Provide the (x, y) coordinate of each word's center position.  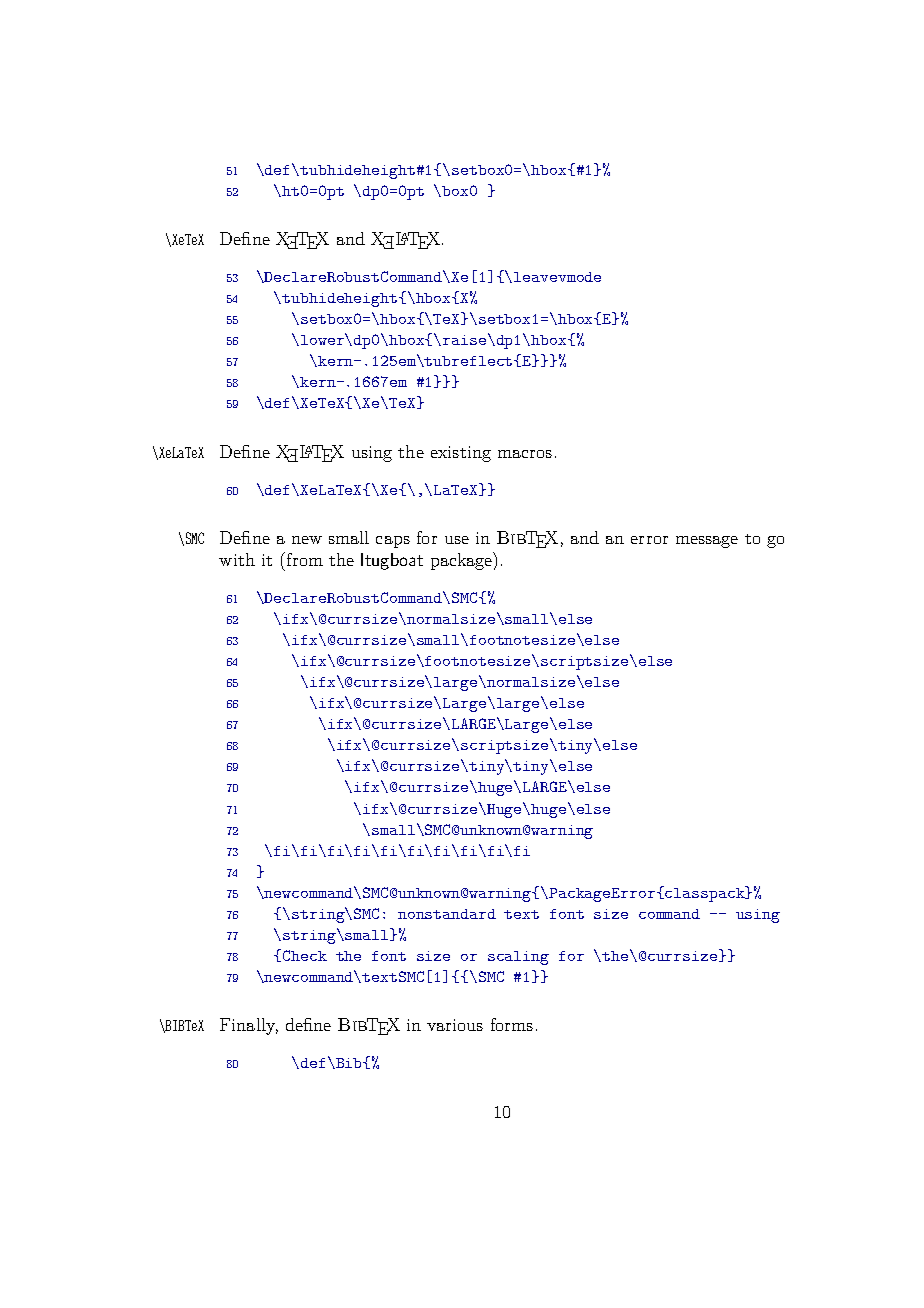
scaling (518, 958)
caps (393, 542)
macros (525, 454)
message (707, 542)
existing (461, 454)
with (237, 559)
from (305, 559)
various (455, 1025)
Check (305, 955)
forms (512, 1024)
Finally (249, 1026)
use (457, 540)
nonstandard (447, 914)
